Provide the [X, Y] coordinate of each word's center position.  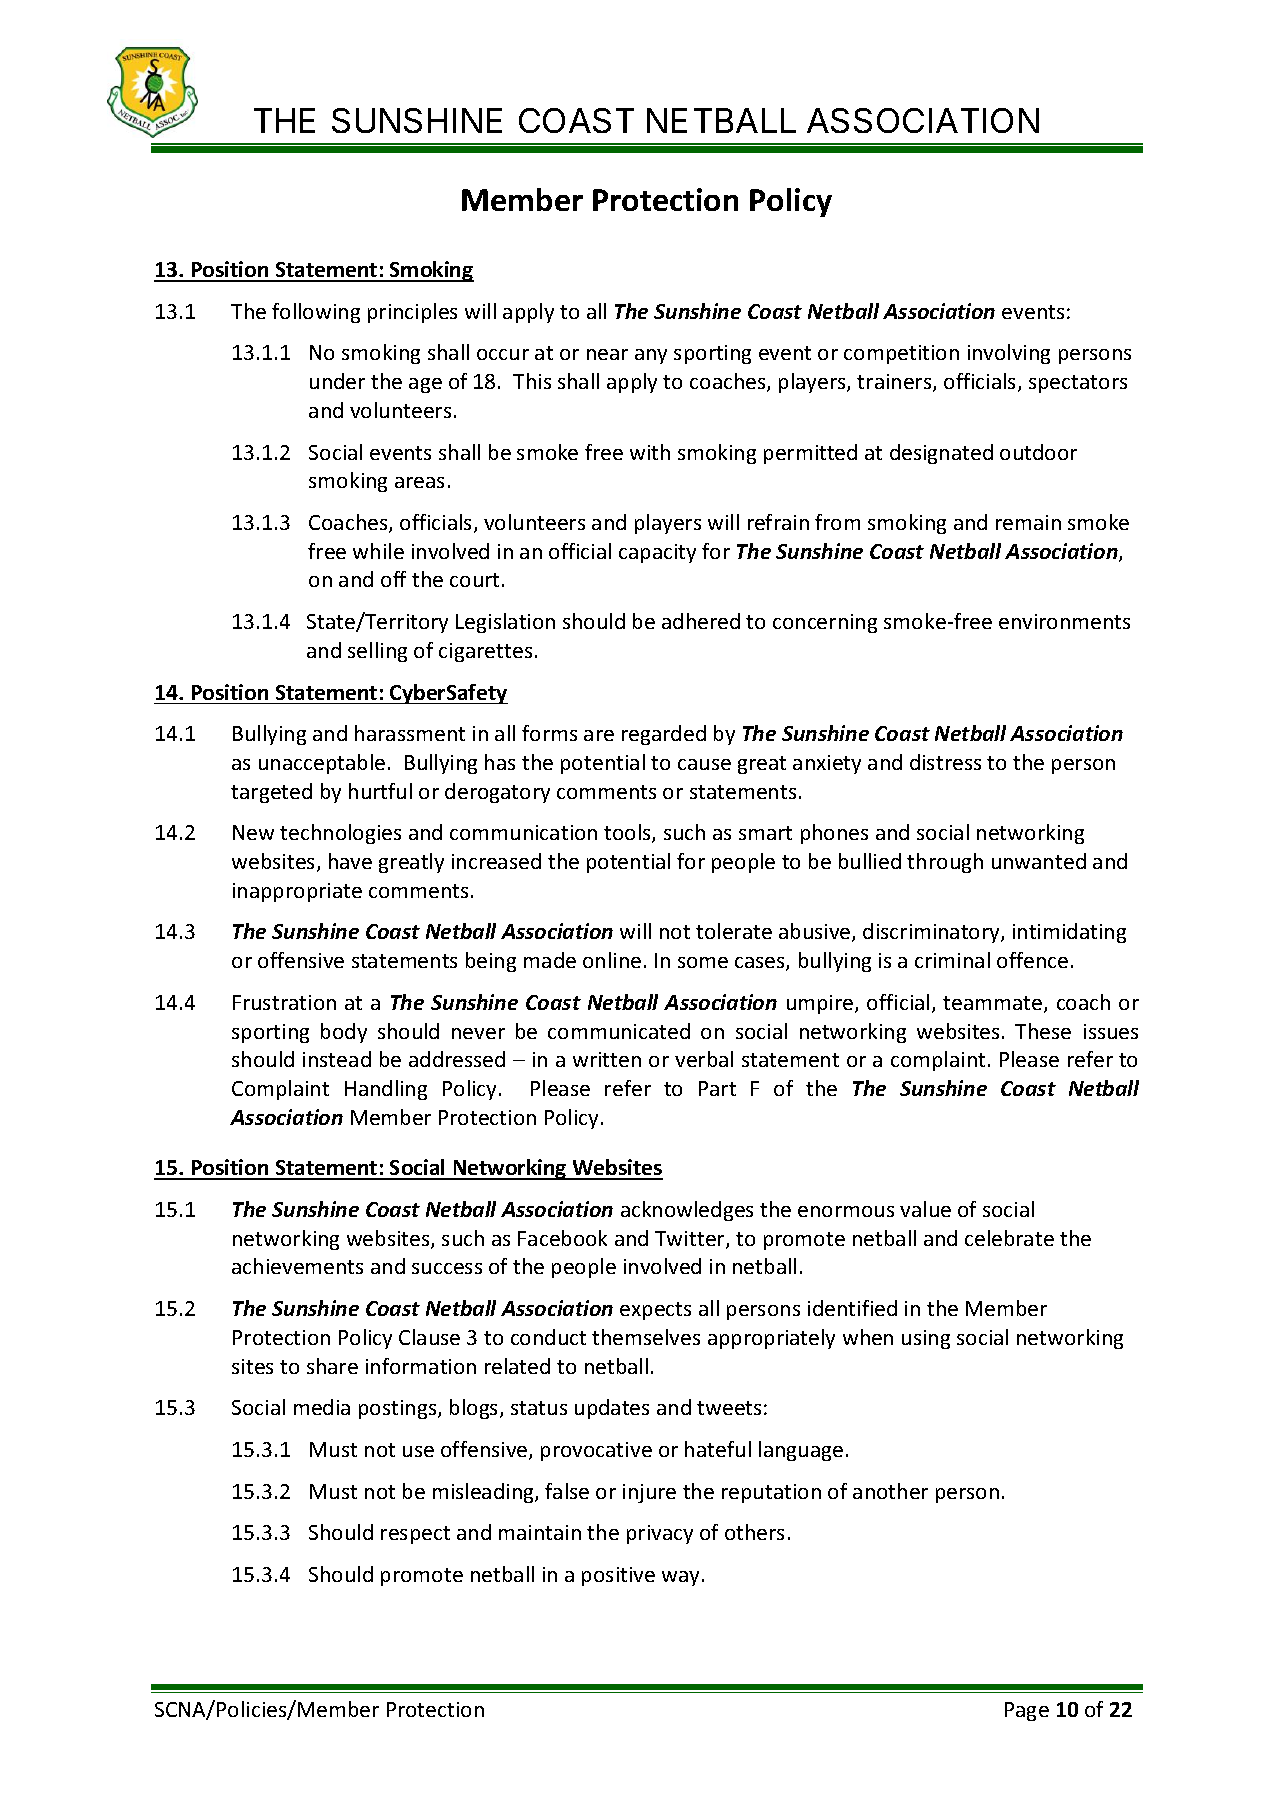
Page [1027, 1711]
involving [1009, 354]
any [651, 356]
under [337, 381]
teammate [994, 1004]
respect [415, 1535]
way [680, 1578]
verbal [704, 1059]
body [344, 1033]
